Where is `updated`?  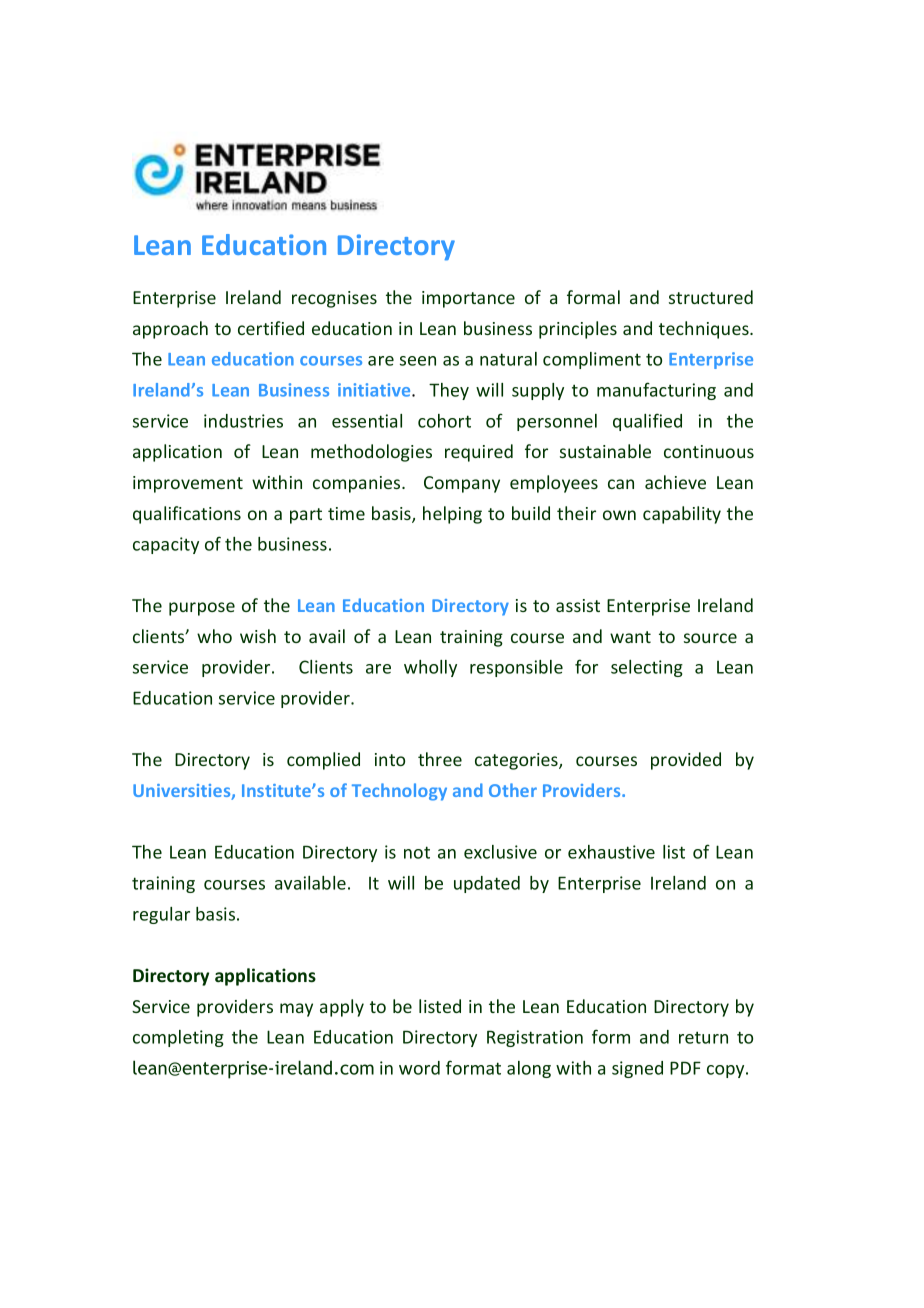
updated is located at coordinates (487, 884).
